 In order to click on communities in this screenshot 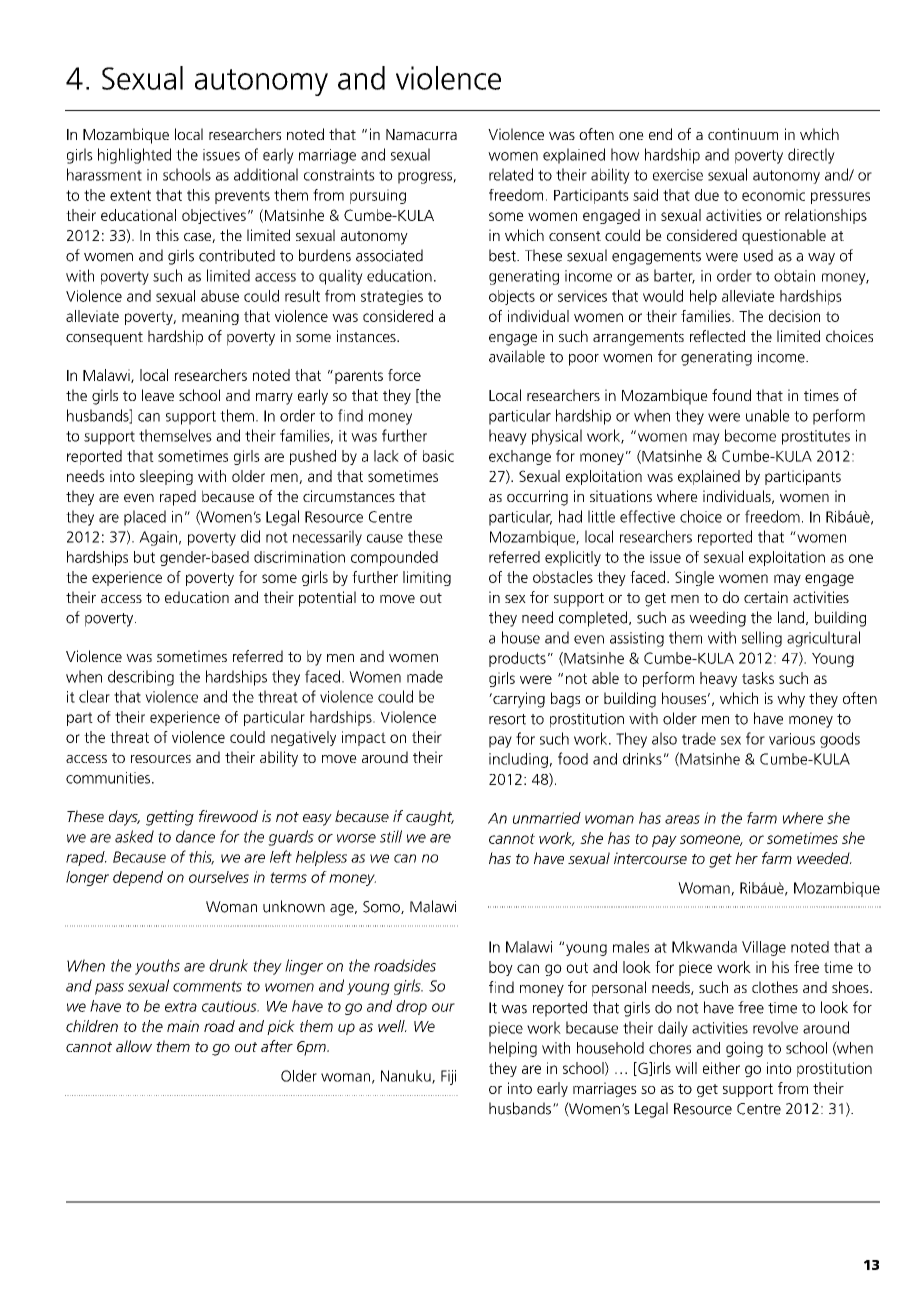, I will do `click(108, 778)`.
